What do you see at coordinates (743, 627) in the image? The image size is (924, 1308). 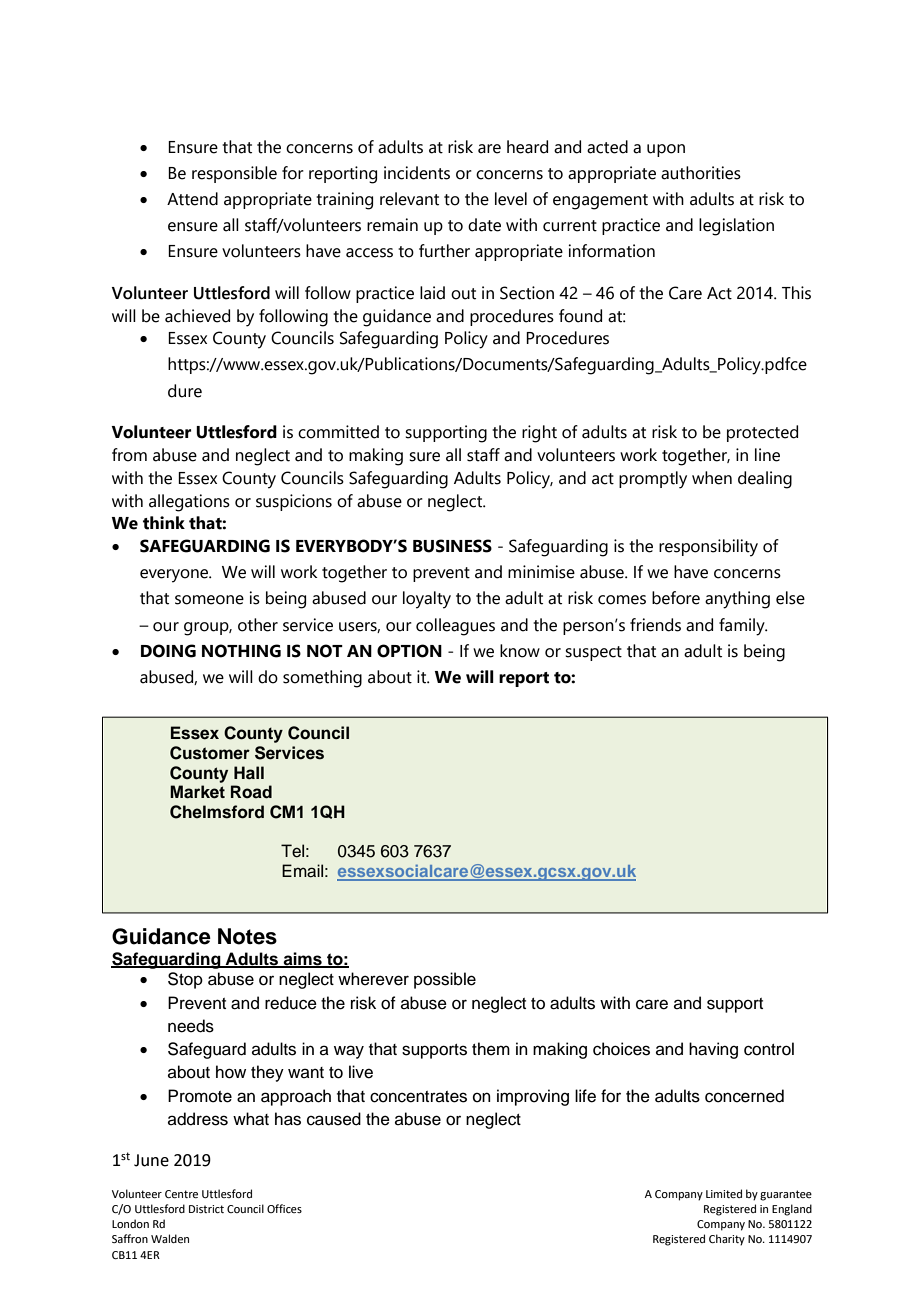 I see `family` at bounding box center [743, 627].
